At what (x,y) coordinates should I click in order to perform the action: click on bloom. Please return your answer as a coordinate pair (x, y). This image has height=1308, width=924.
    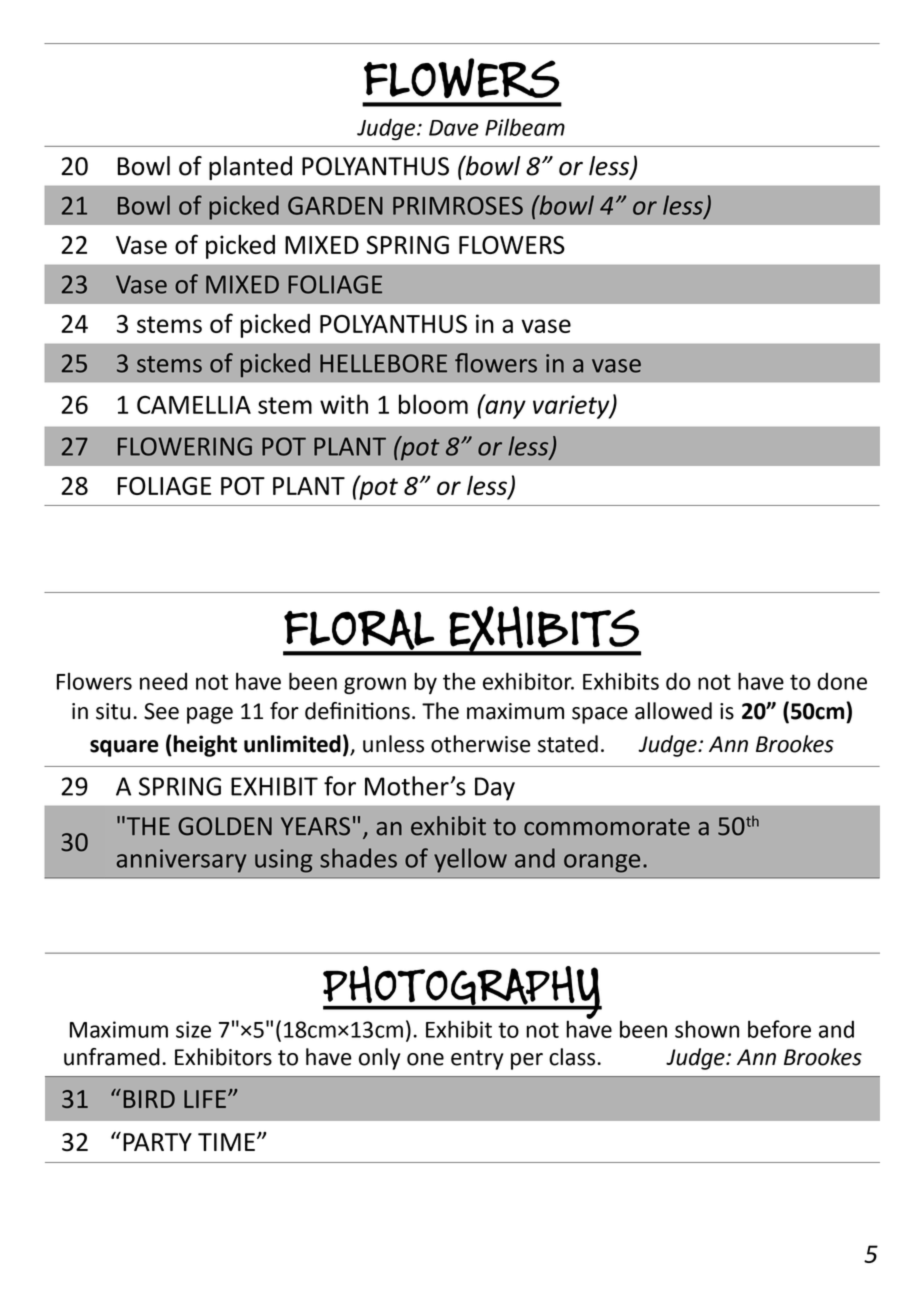
    Looking at the image, I should click on (433, 404).
